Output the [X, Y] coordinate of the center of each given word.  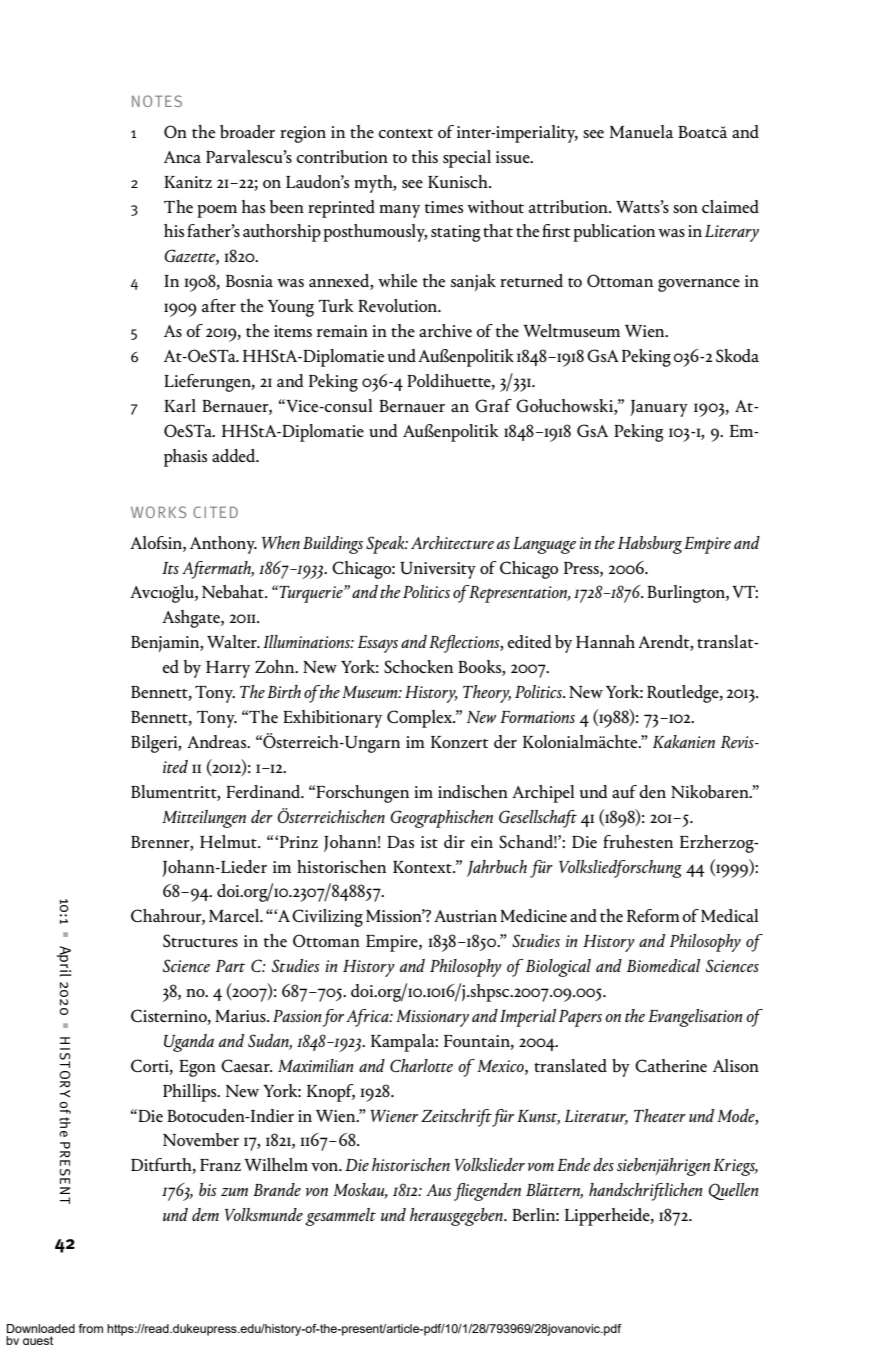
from [91, 1328]
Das [400, 842]
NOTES [157, 101]
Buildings [333, 545]
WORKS [158, 512]
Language [544, 545]
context [405, 133]
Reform [653, 915]
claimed [730, 206]
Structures [200, 940]
